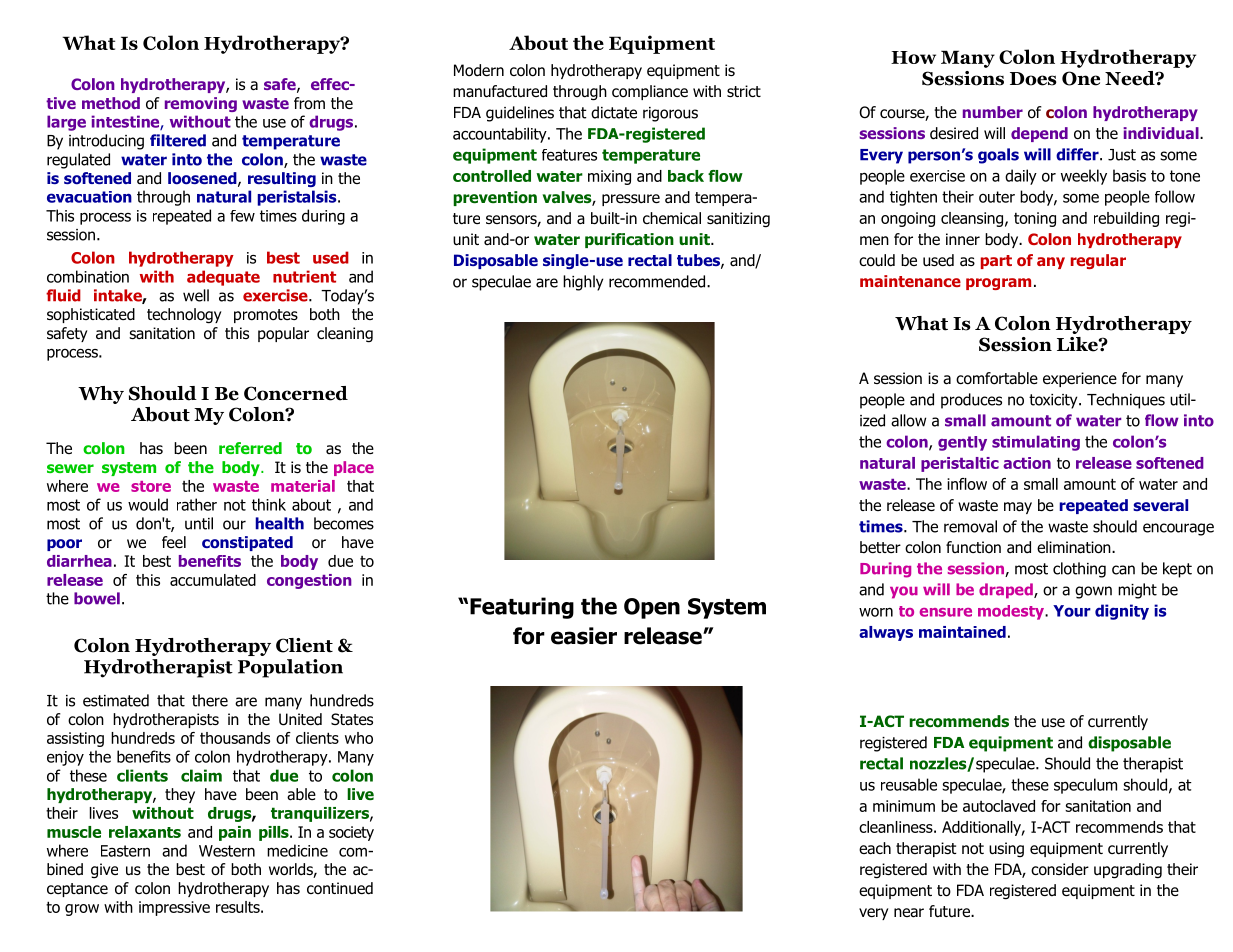 This screenshot has width=1233, height=952. Describe the element at coordinates (584, 636) in the screenshot. I see `easier` at that location.
